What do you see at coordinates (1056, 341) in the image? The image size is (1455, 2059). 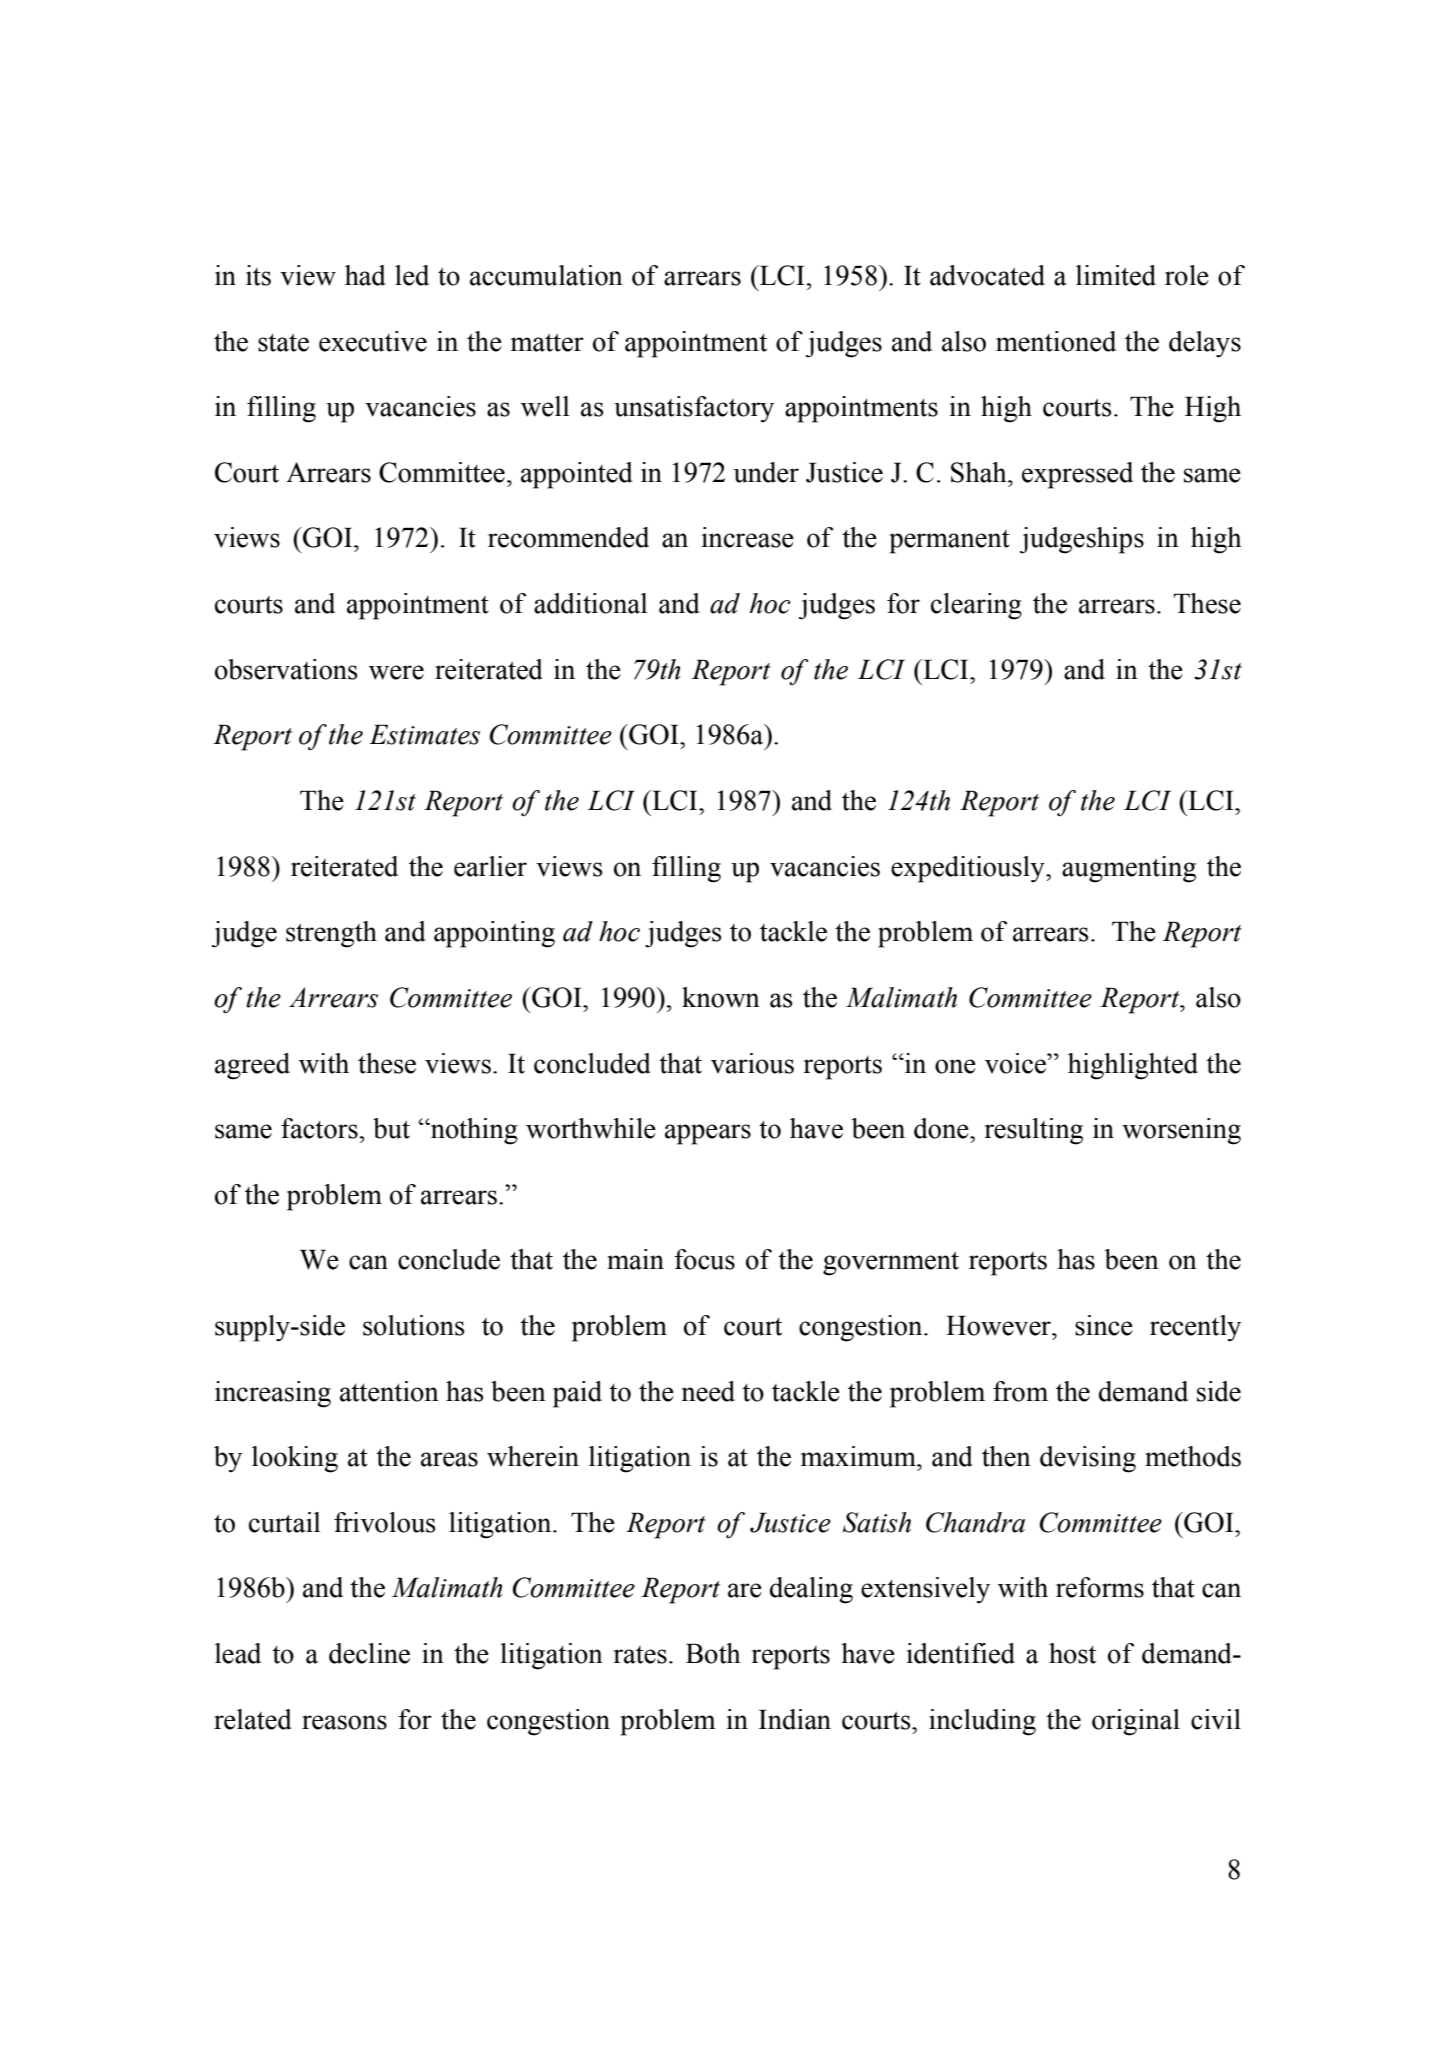 I see `mentioned` at bounding box center [1056, 341].
